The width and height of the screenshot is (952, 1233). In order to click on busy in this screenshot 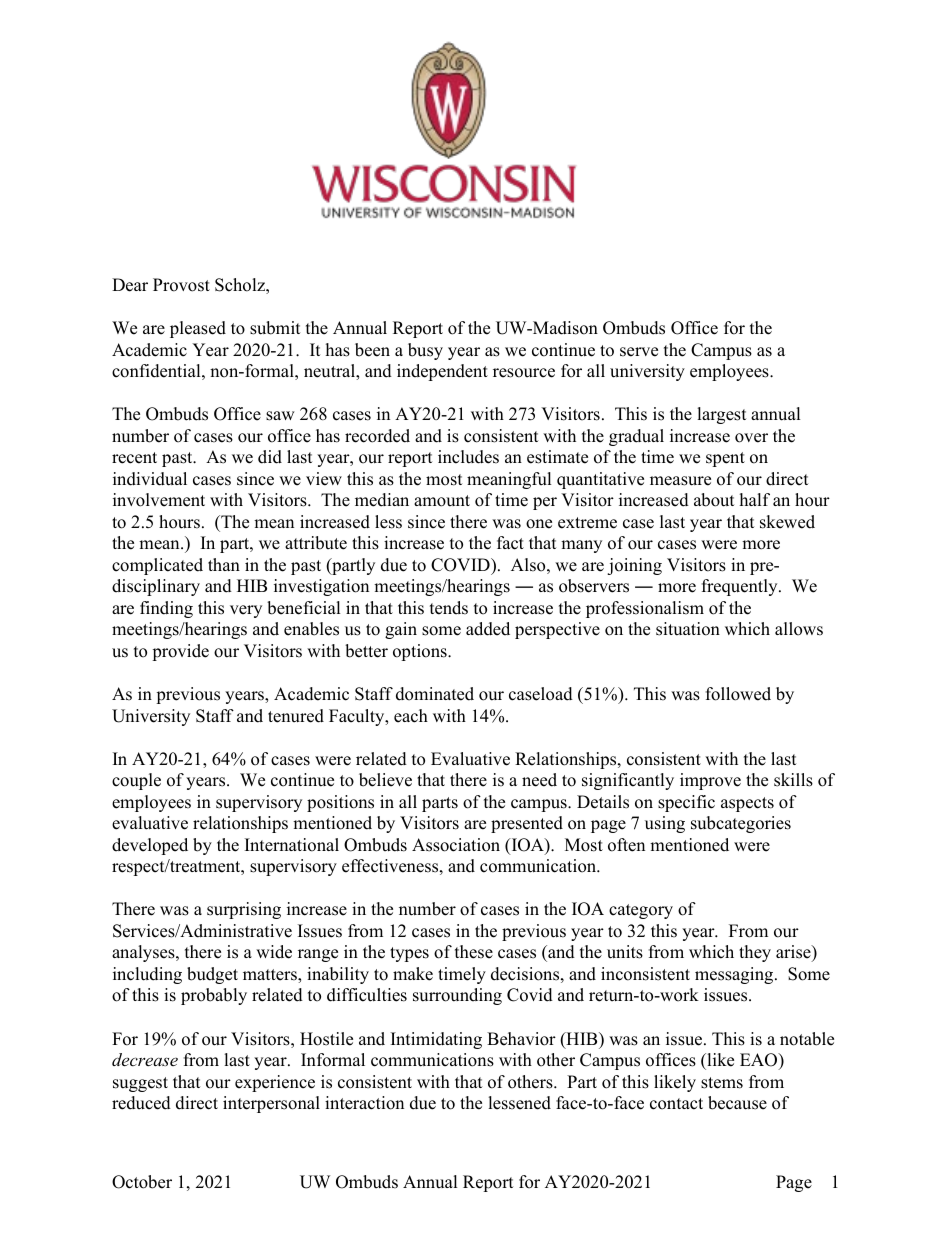, I will do `click(425, 351)`.
